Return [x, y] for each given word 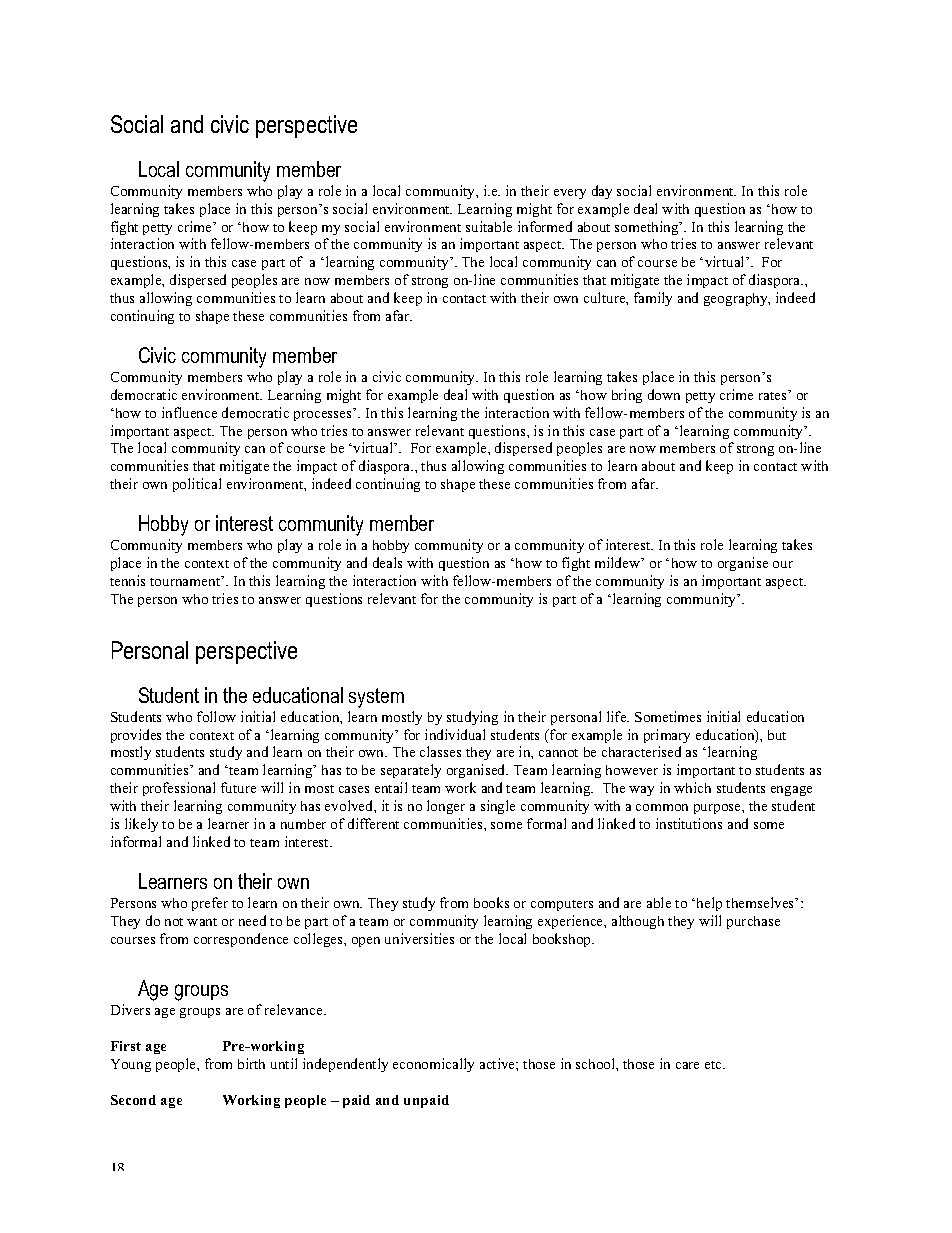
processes [322, 416]
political [197, 485]
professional [179, 789]
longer [446, 807]
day [602, 192]
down [664, 394]
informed [545, 226]
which [692, 787]
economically [433, 1065]
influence [189, 412]
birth [251, 1063]
